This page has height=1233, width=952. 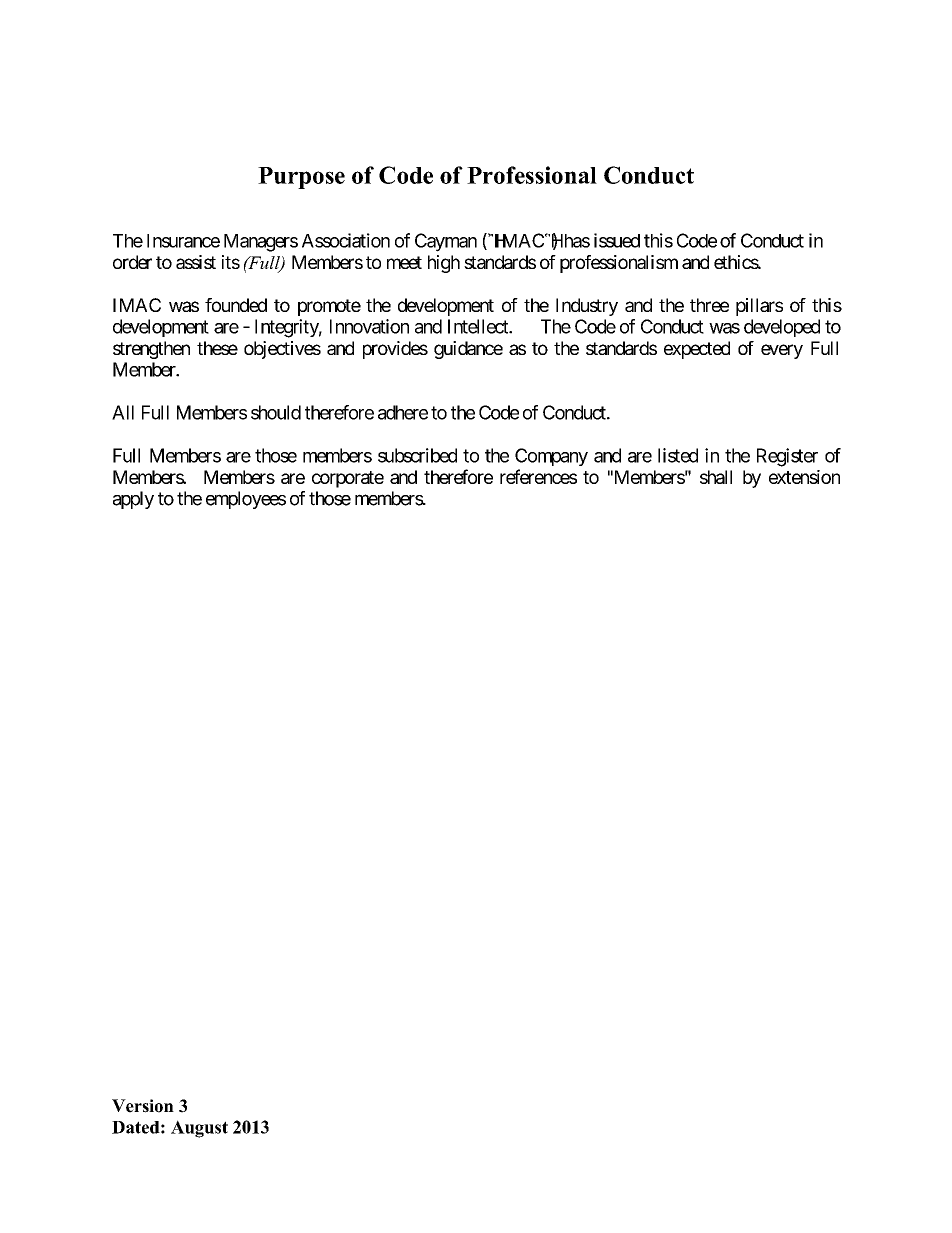 I want to click on assist, so click(x=196, y=262).
